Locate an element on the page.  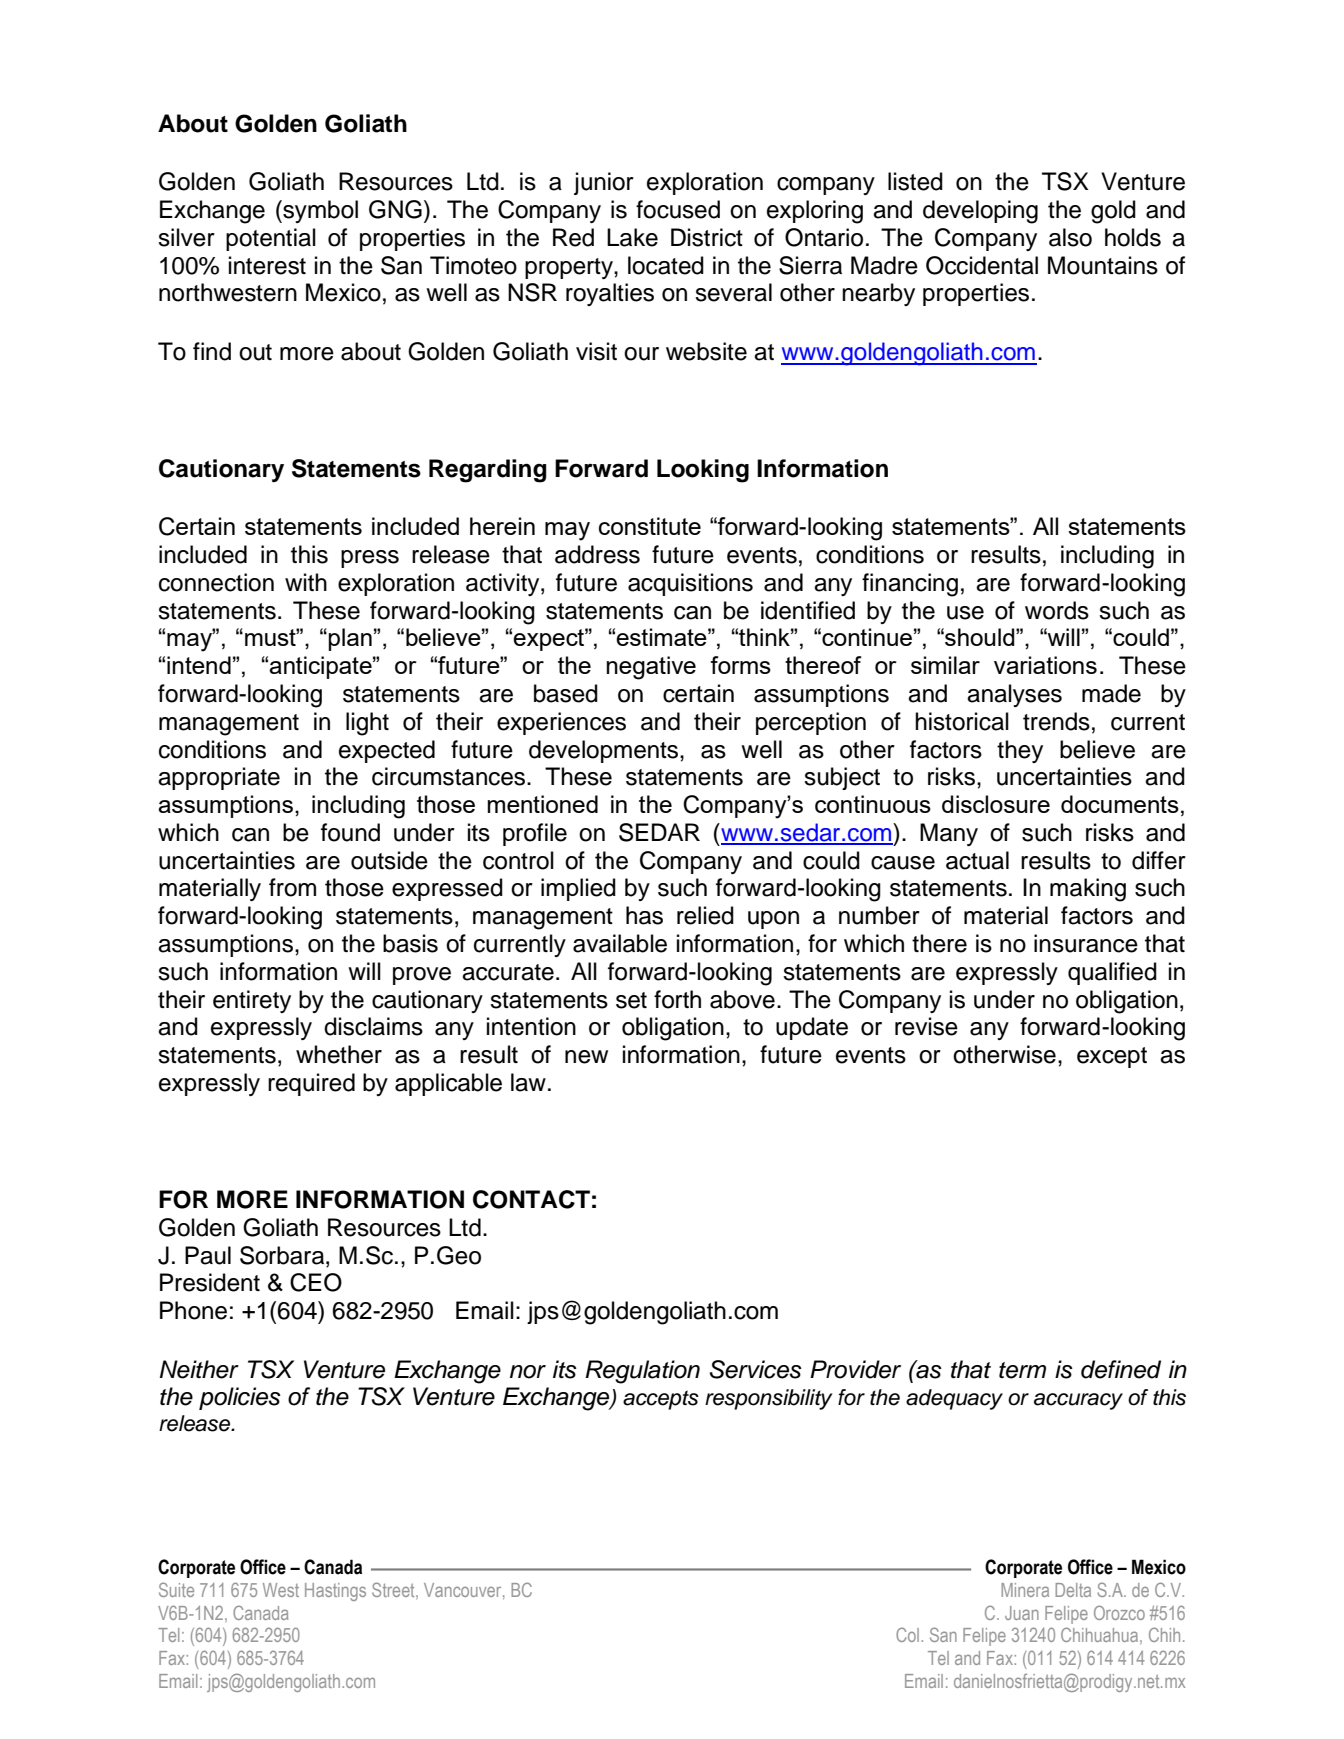
plan is located at coordinates (350, 639).
